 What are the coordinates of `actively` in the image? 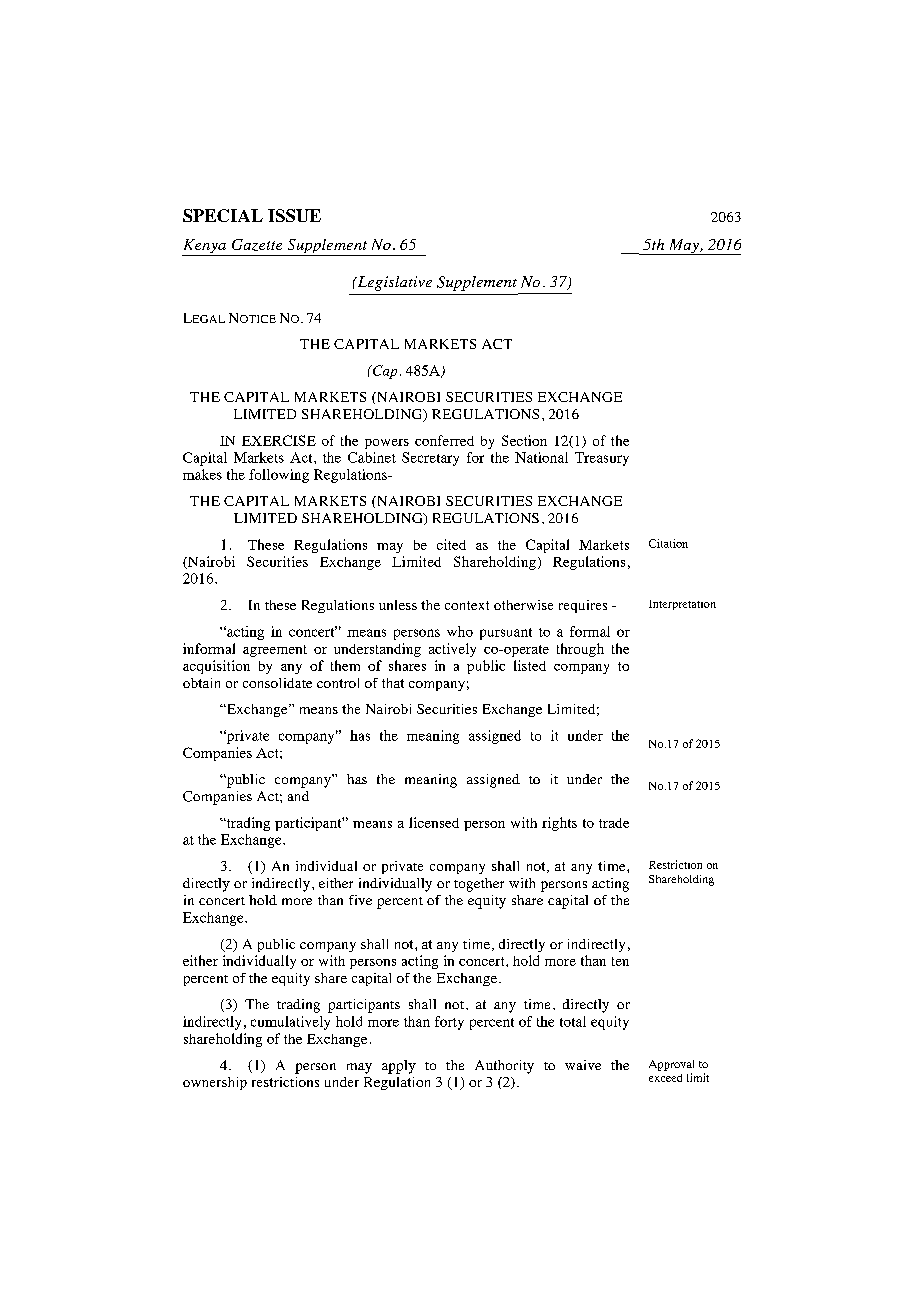 It's located at (452, 650).
